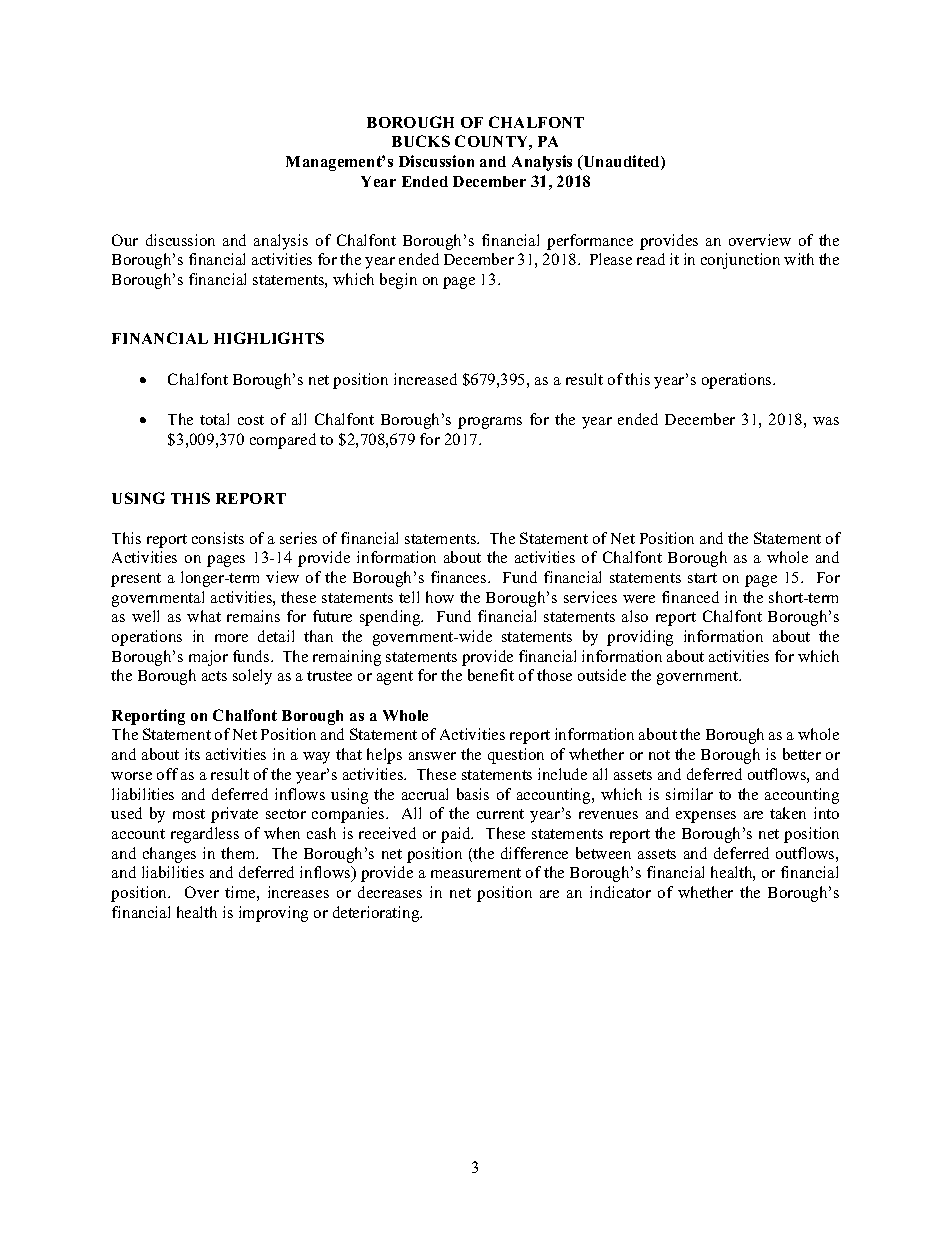 The height and width of the document is (1233, 952). What do you see at coordinates (421, 141) in the document?
I see `BUCKS` at bounding box center [421, 141].
